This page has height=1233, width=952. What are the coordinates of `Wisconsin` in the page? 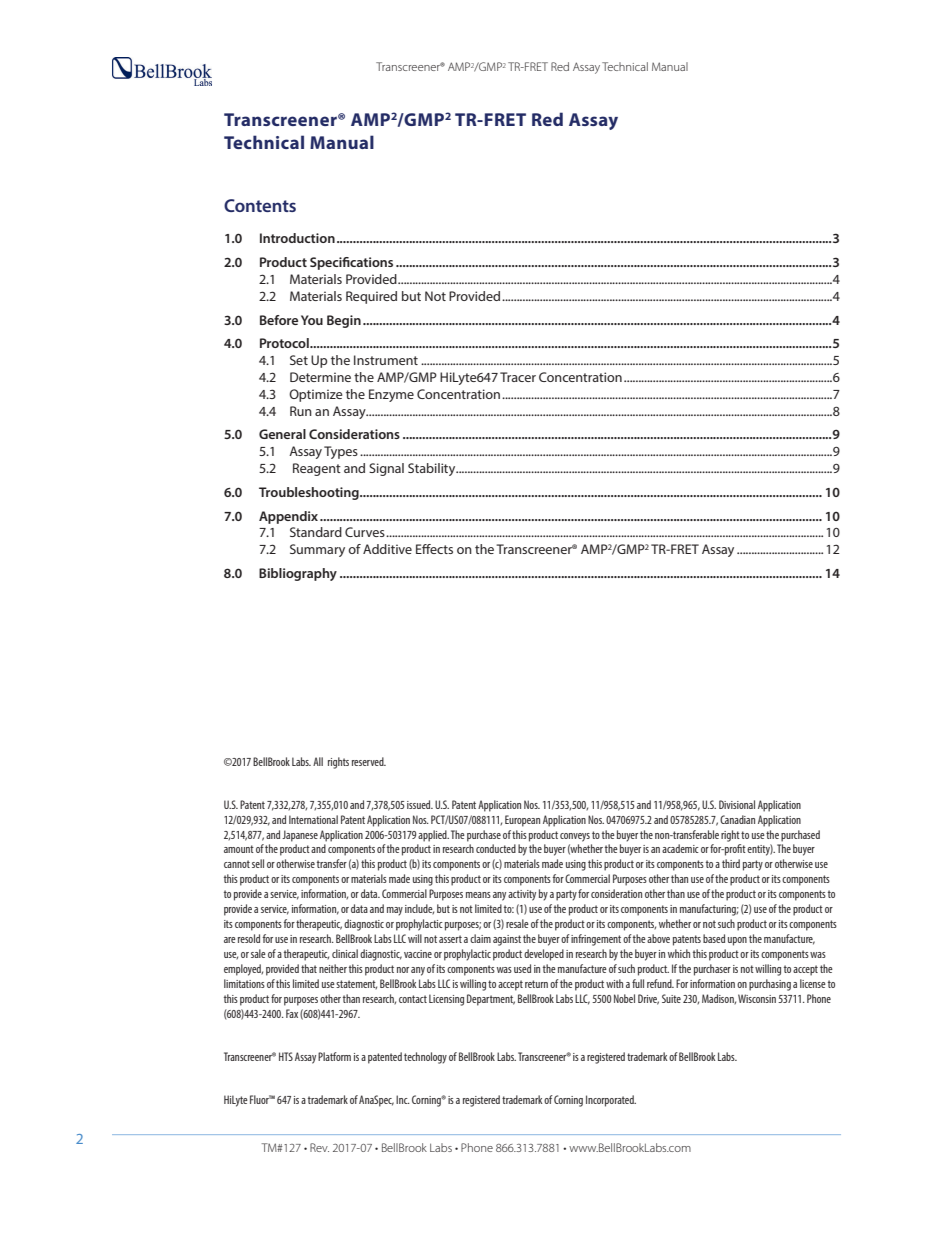 It's located at (757, 998).
